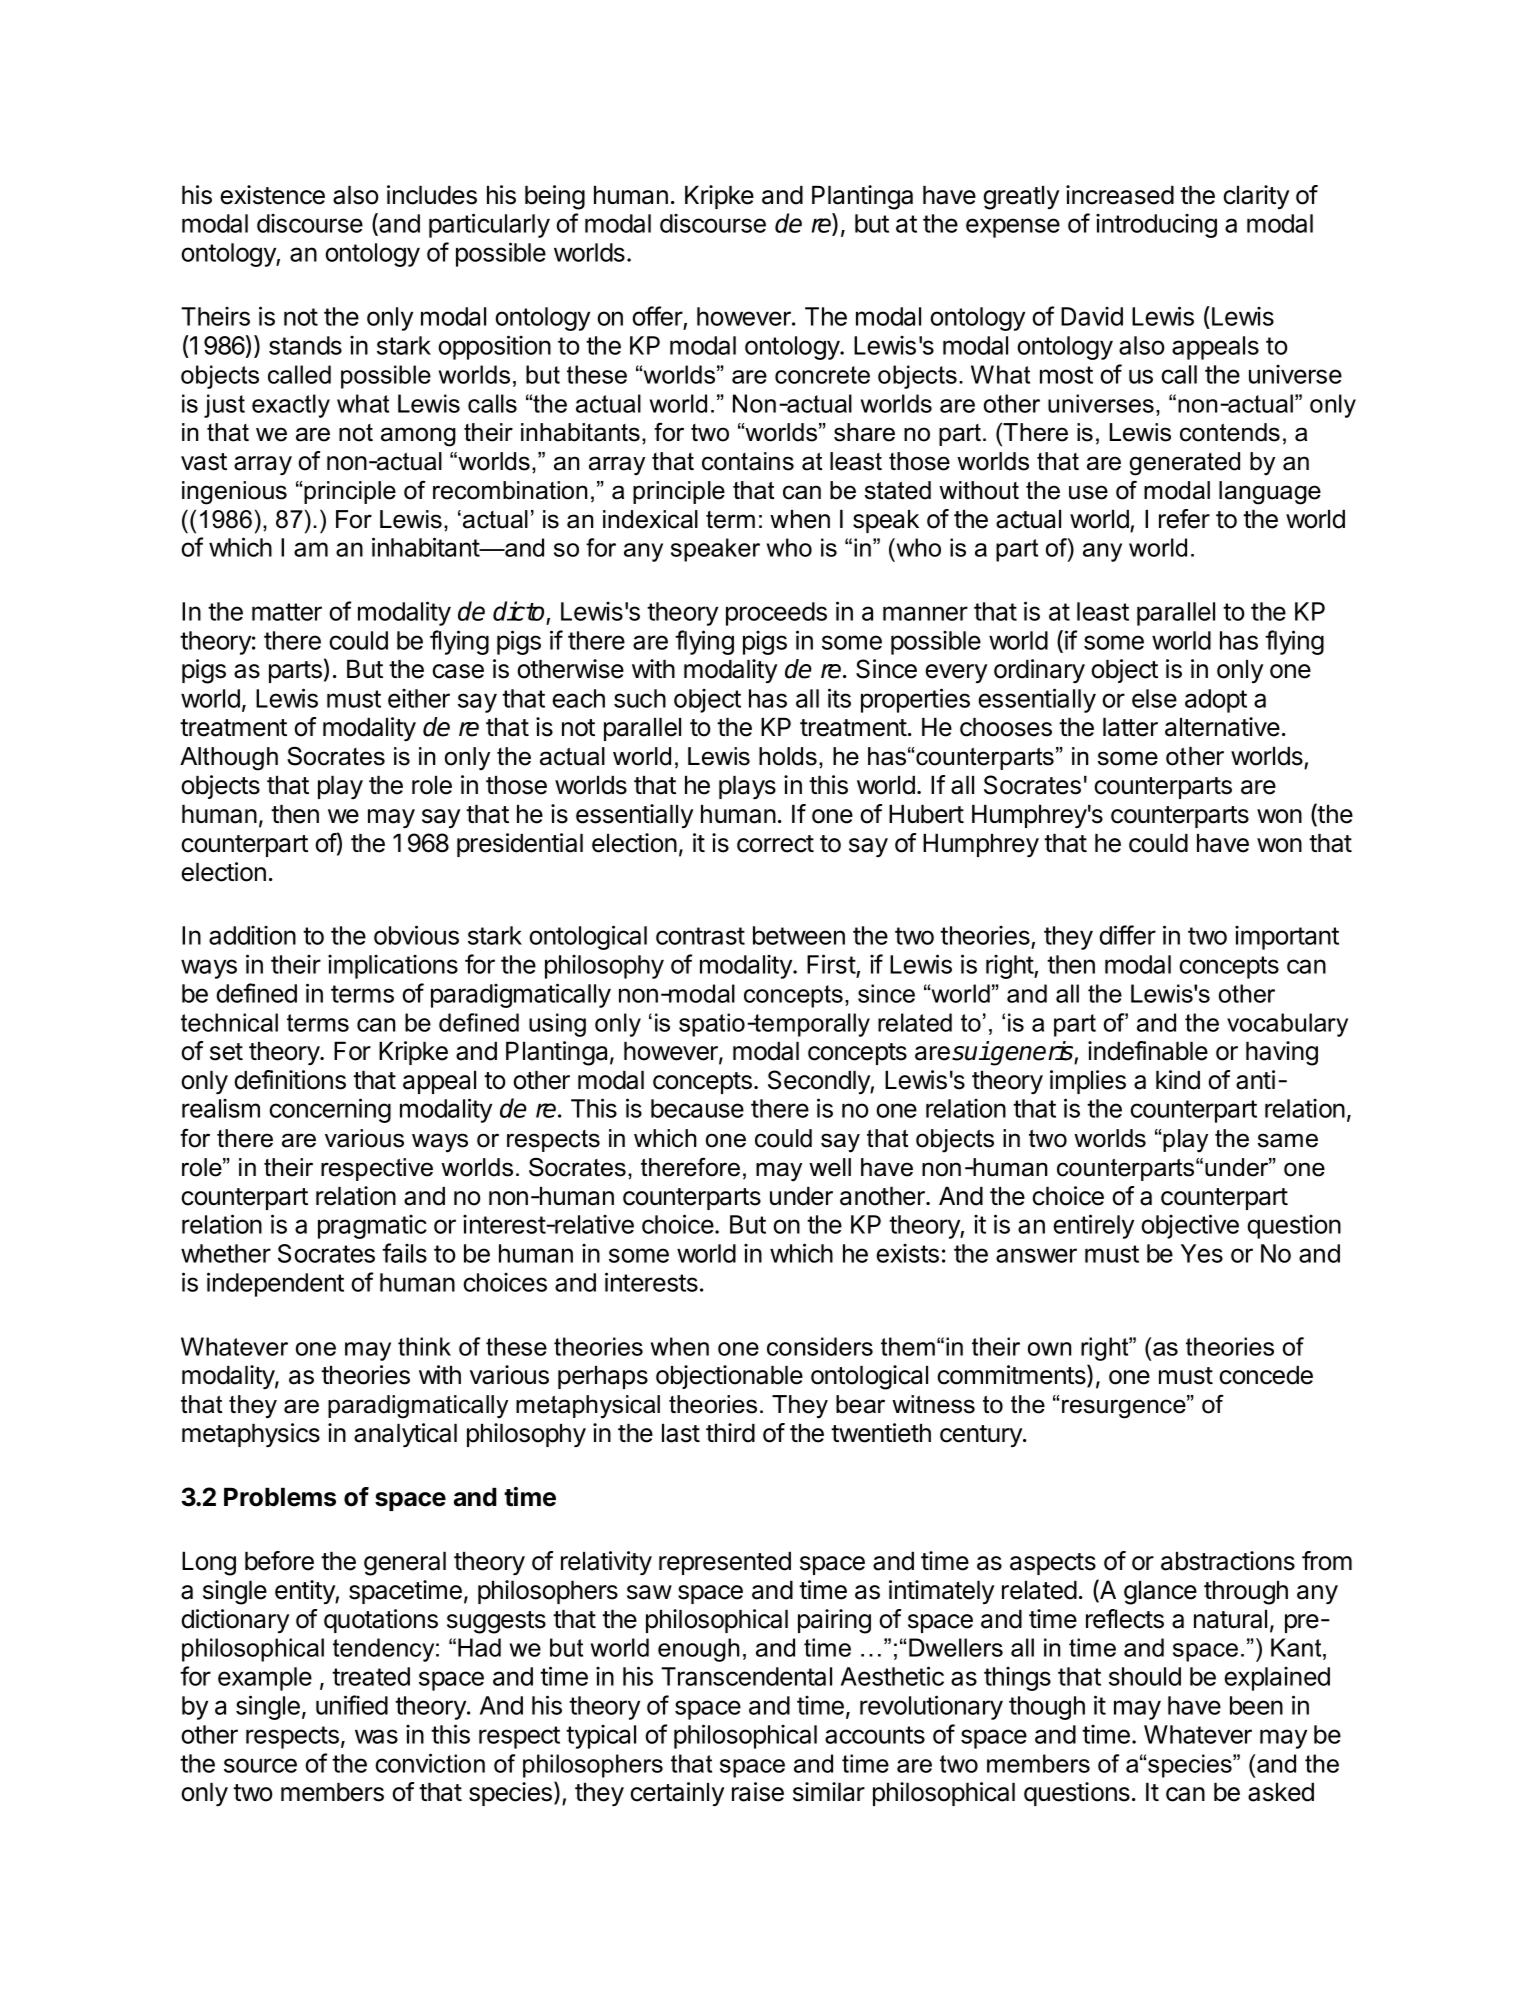 The image size is (1537, 1989). Describe the element at coordinates (775, 844) in the image. I see `correct` at that location.
